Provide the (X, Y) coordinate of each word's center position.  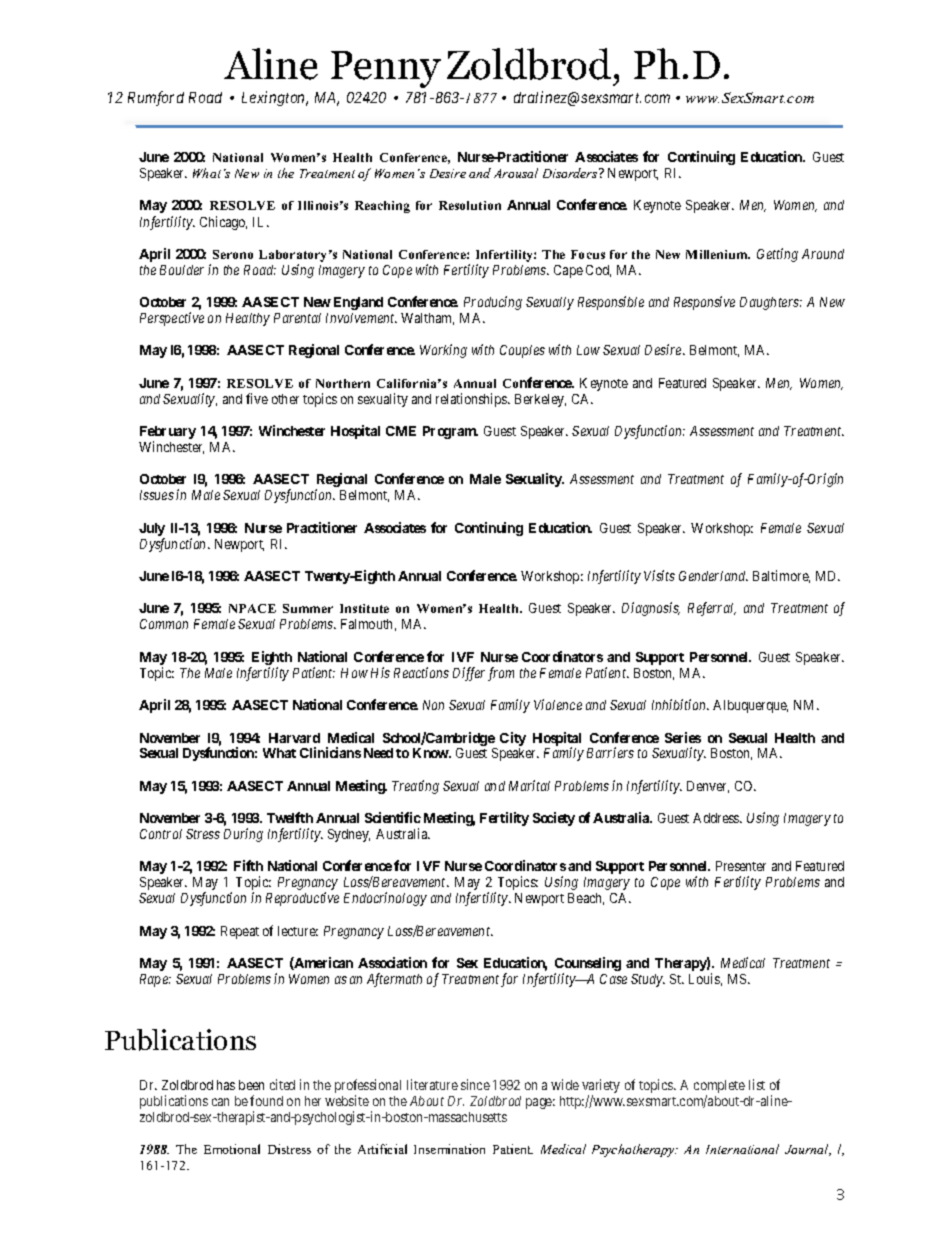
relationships (472, 400)
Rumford (156, 98)
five (257, 398)
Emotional (232, 1149)
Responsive (704, 303)
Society (554, 819)
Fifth (248, 865)
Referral (712, 609)
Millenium (718, 254)
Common (164, 624)
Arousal (516, 173)
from (501, 674)
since (475, 1084)
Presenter (741, 866)
